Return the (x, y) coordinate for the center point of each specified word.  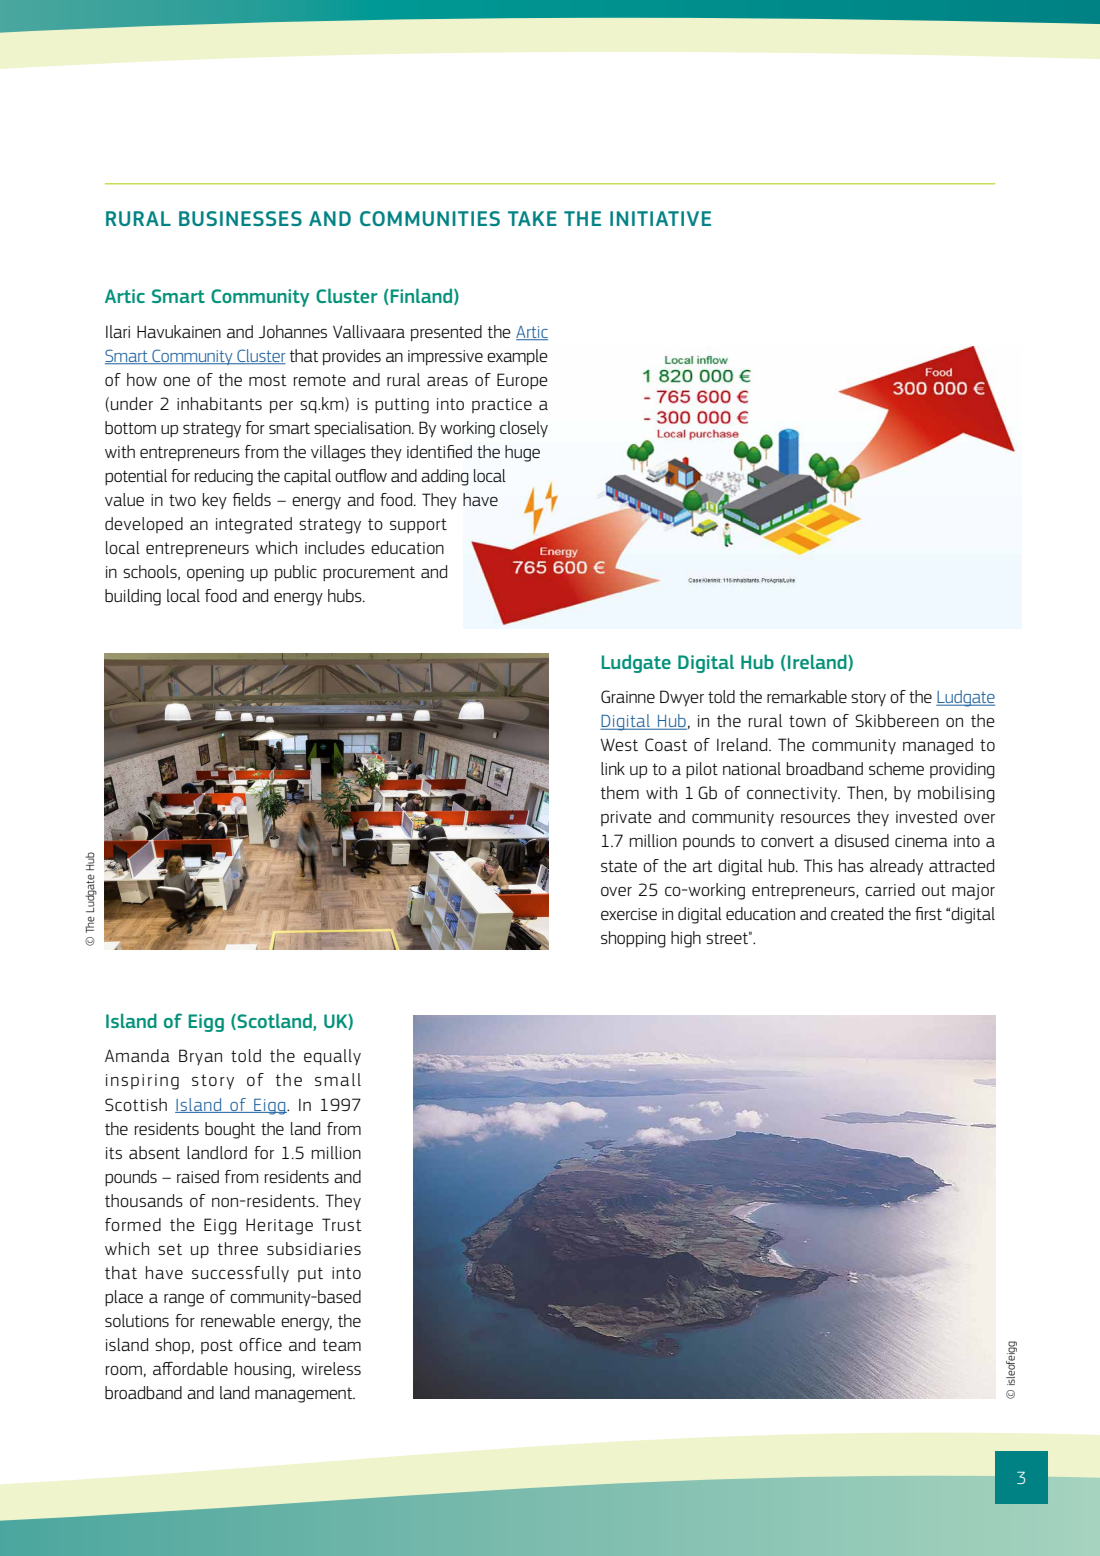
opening (215, 574)
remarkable (807, 696)
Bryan (200, 1057)
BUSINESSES (240, 218)
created (857, 913)
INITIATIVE (660, 218)
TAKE (532, 218)
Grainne (628, 696)
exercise (629, 914)
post (217, 1346)
